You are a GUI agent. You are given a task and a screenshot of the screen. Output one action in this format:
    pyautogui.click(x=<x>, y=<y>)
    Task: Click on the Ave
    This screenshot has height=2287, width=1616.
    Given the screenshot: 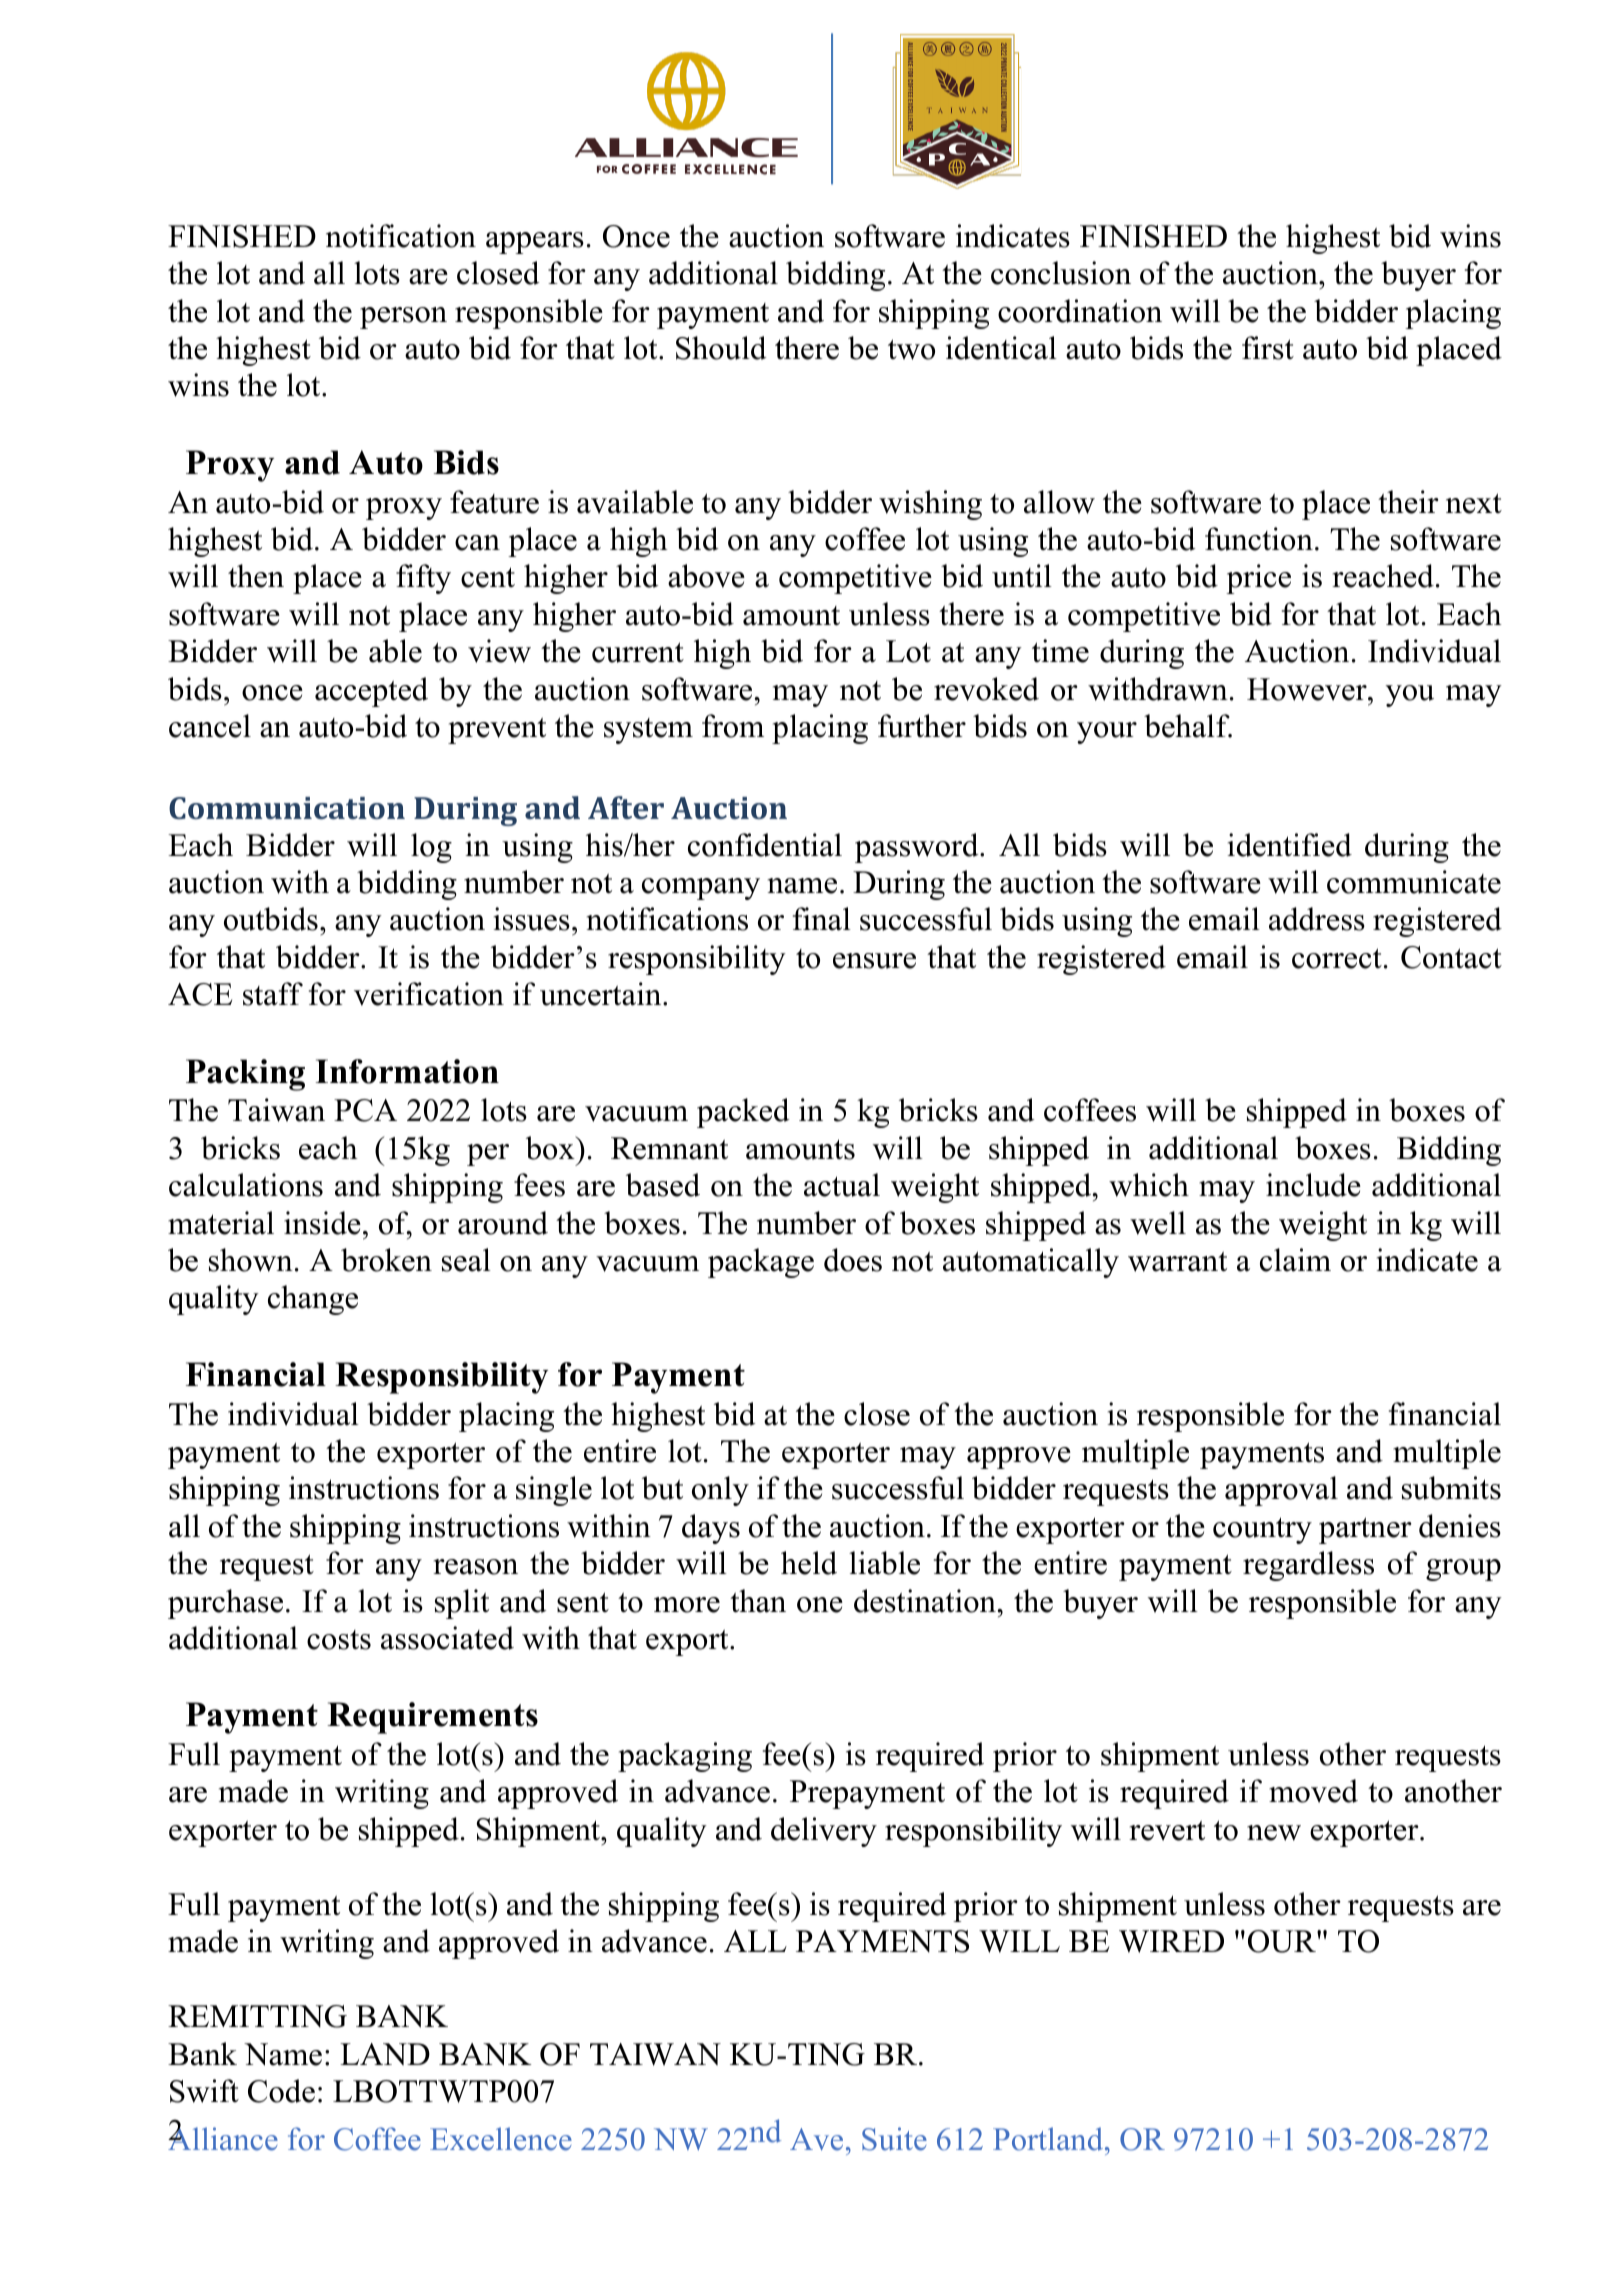 What is the action you would take?
    pyautogui.click(x=816, y=2139)
